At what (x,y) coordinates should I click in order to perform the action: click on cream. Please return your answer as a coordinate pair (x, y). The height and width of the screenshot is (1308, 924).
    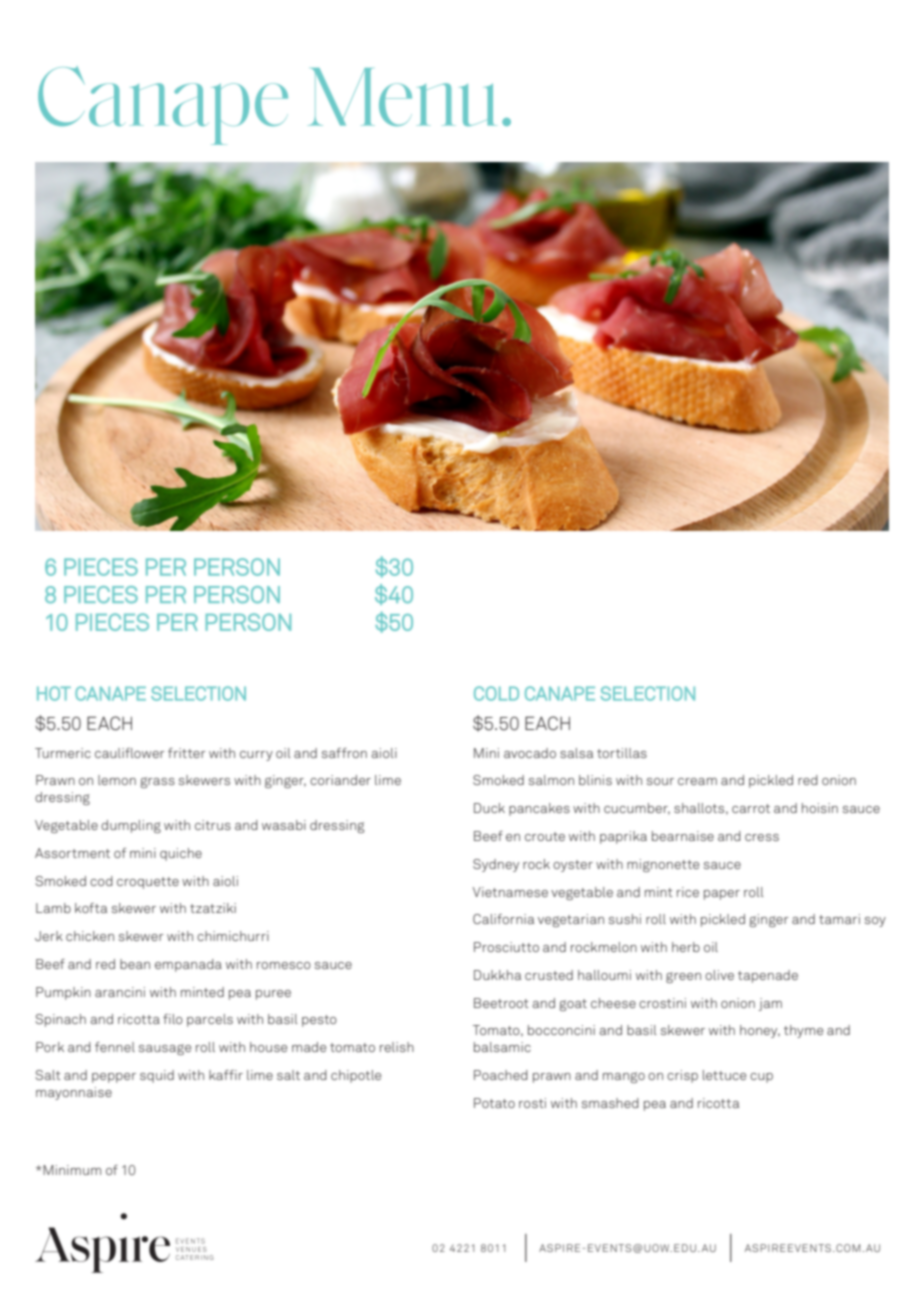
    Looking at the image, I should click on (697, 781).
